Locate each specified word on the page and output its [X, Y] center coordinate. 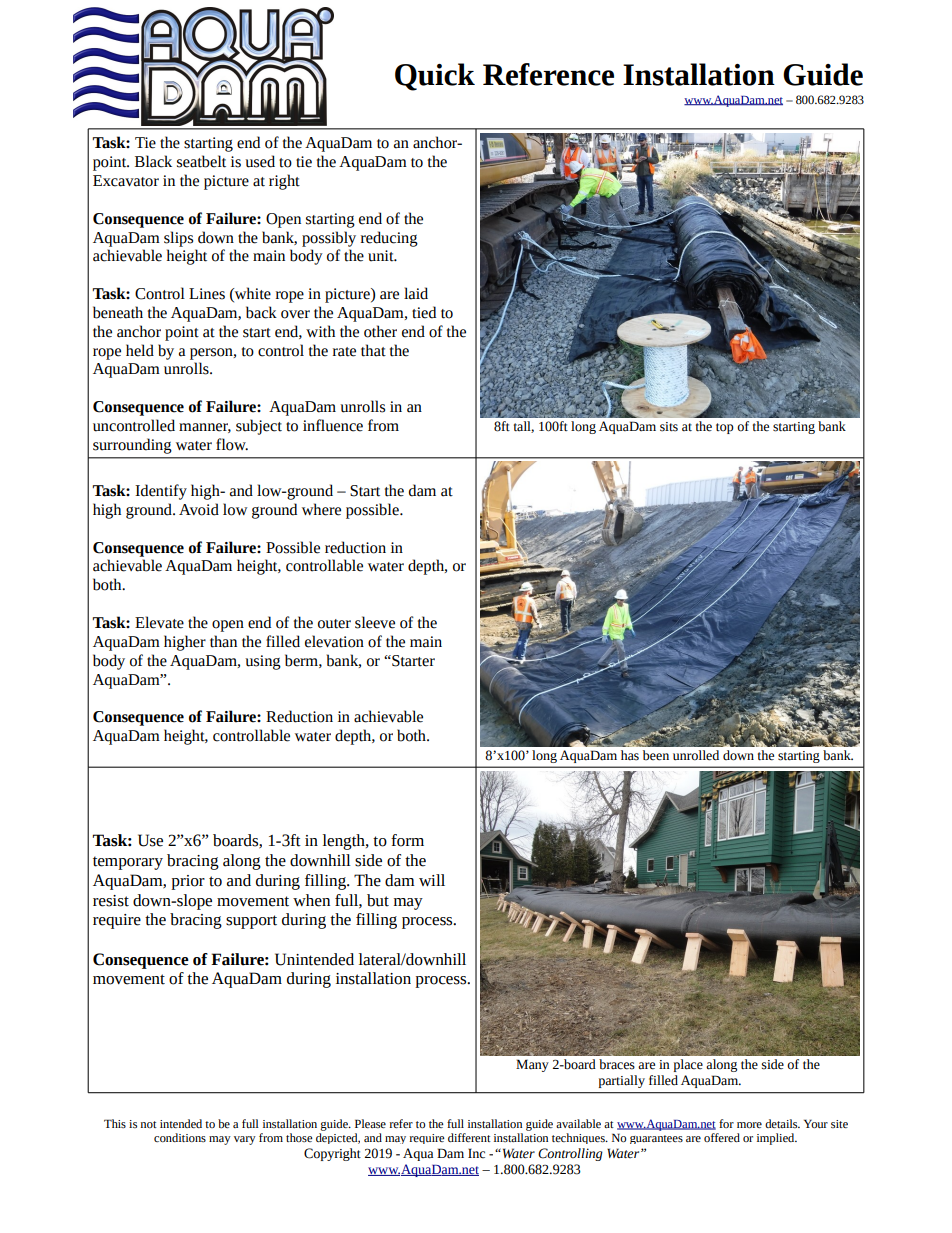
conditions [180, 1137]
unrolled [696, 755]
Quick [435, 77]
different [469, 1137]
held [140, 350]
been [656, 755]
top [725, 428]
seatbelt [201, 161]
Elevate [159, 622]
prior [188, 882]
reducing [389, 239]
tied [424, 312]
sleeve [375, 622]
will [432, 880]
